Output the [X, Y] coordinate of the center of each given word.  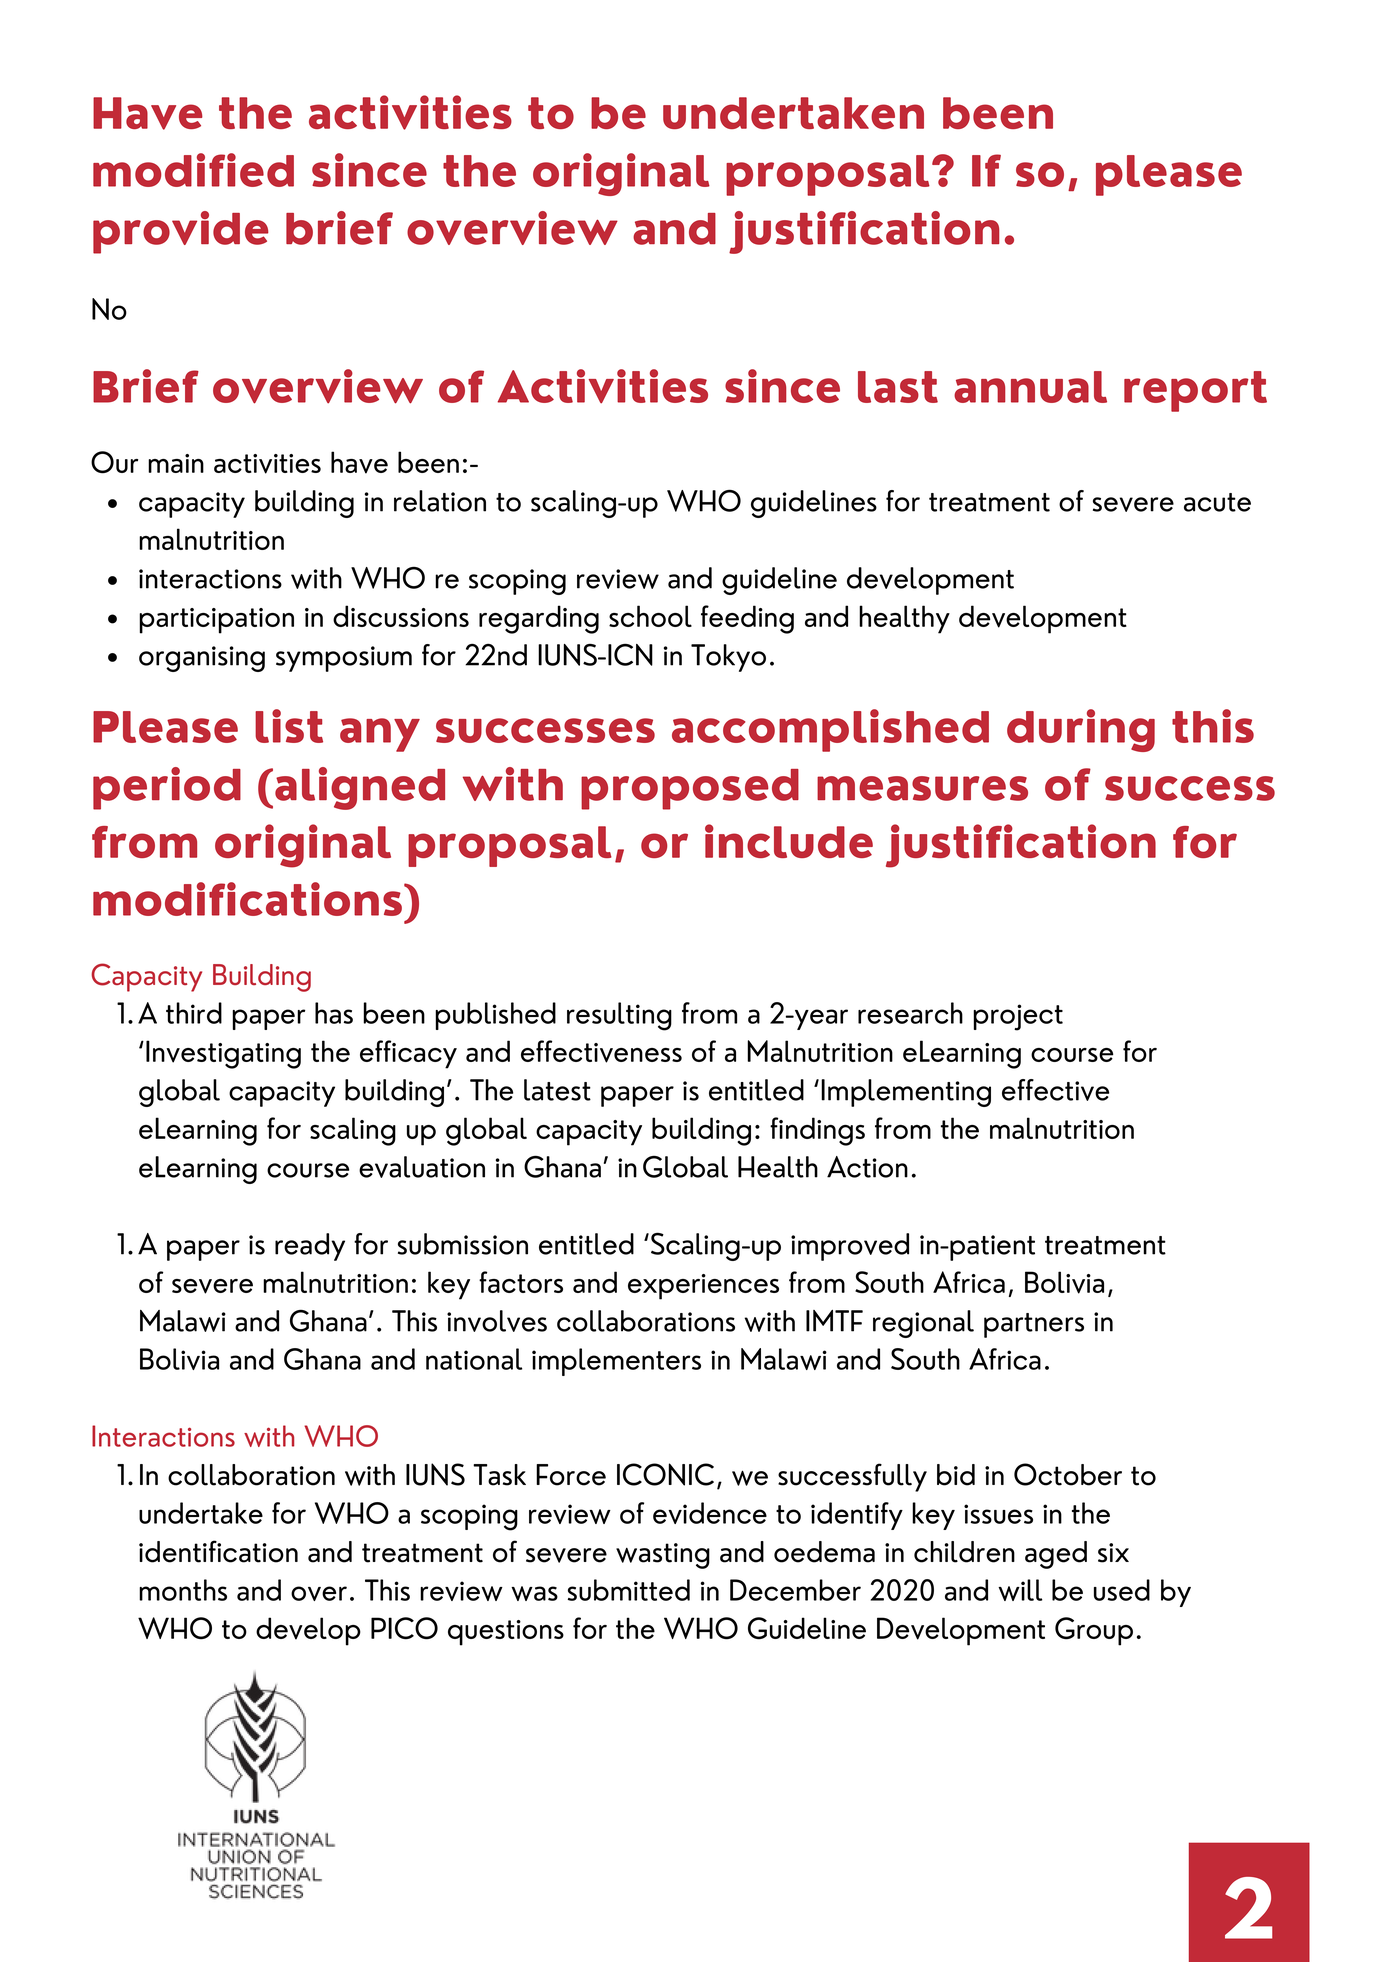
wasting [663, 1556]
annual [1030, 387]
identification [218, 1551]
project [1018, 1017]
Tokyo [728, 658]
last [898, 387]
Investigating [223, 1054]
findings [817, 1131]
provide [181, 232]
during [1081, 730]
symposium [344, 659]
